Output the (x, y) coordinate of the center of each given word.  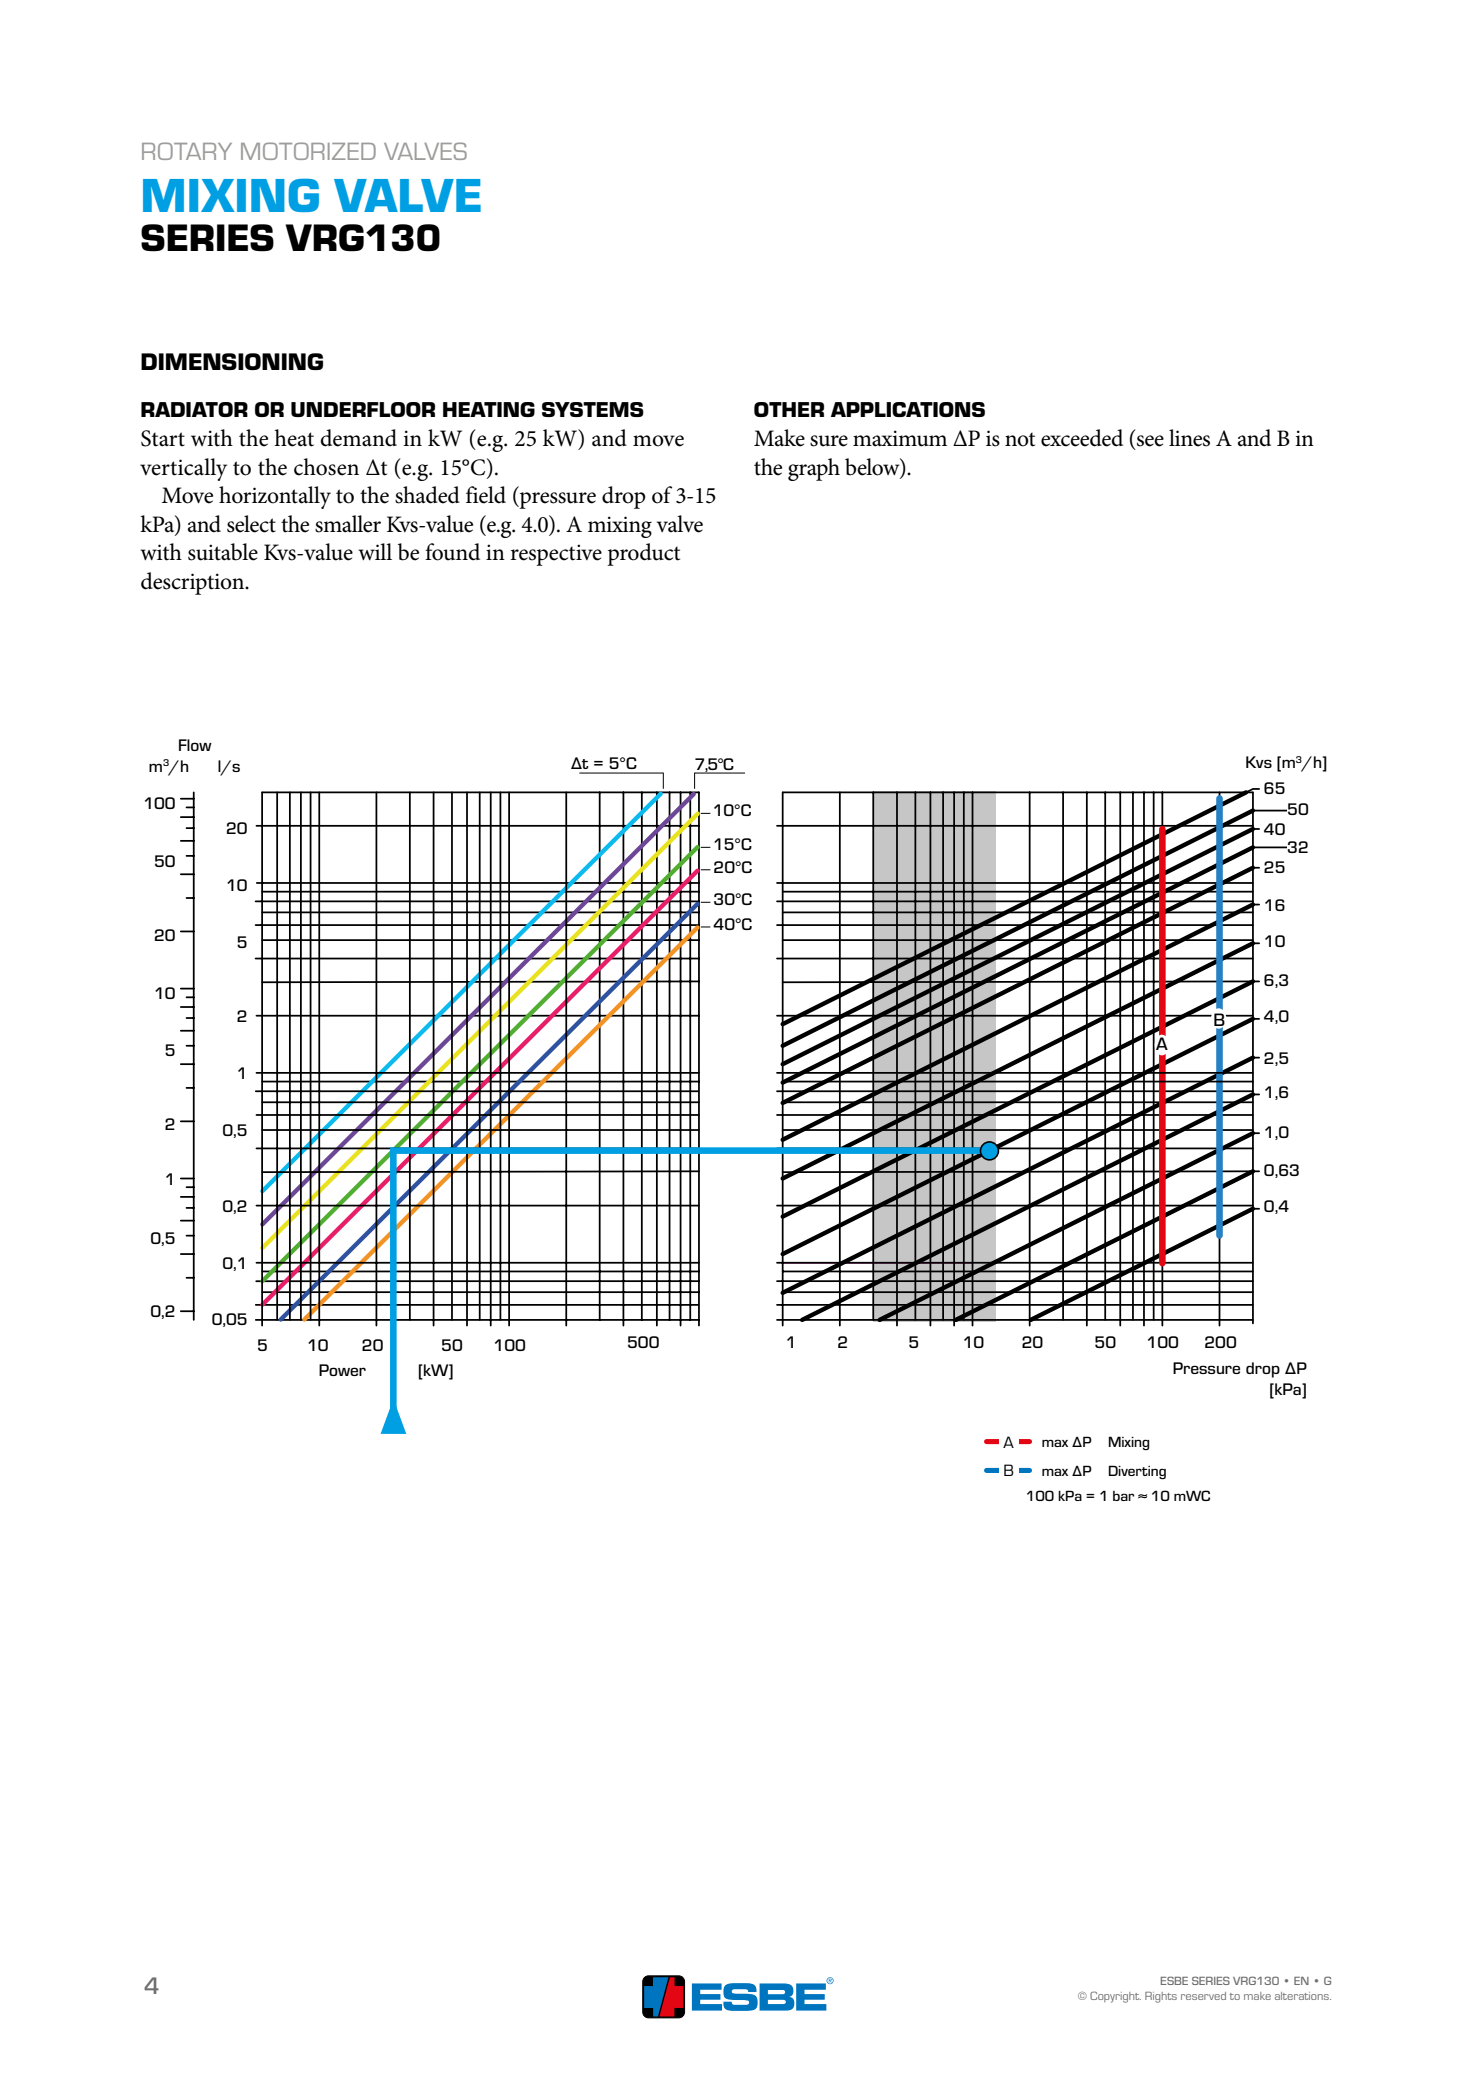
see (1150, 441)
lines (1189, 438)
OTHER (789, 409)
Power (342, 1370)
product (643, 554)
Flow (195, 745)
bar (1123, 1496)
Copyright (1115, 1997)
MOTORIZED (308, 151)
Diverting (1137, 1472)
